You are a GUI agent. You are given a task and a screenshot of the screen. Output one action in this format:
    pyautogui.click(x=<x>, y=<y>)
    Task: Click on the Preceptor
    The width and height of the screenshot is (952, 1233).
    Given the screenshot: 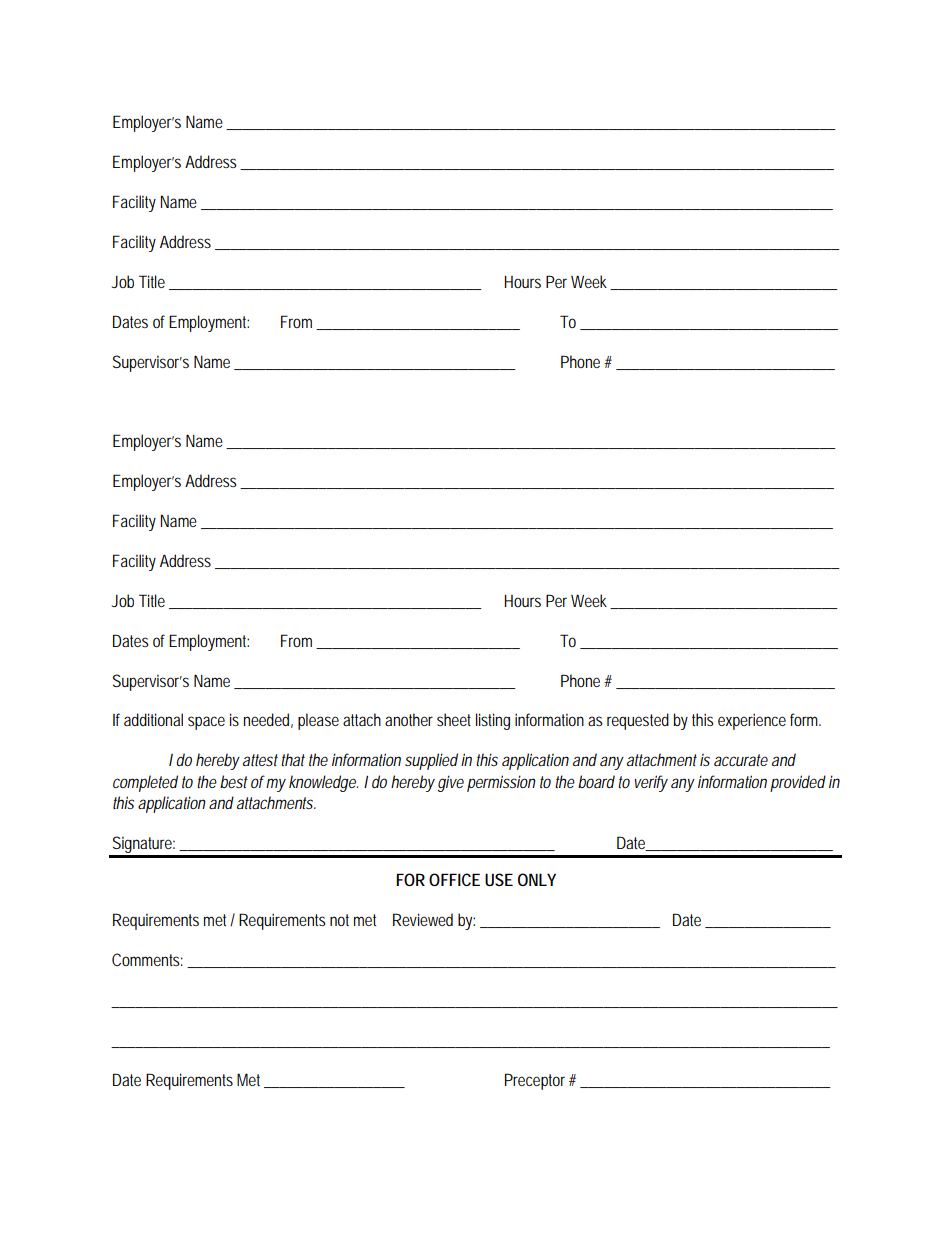 What is the action you would take?
    pyautogui.click(x=537, y=1081)
